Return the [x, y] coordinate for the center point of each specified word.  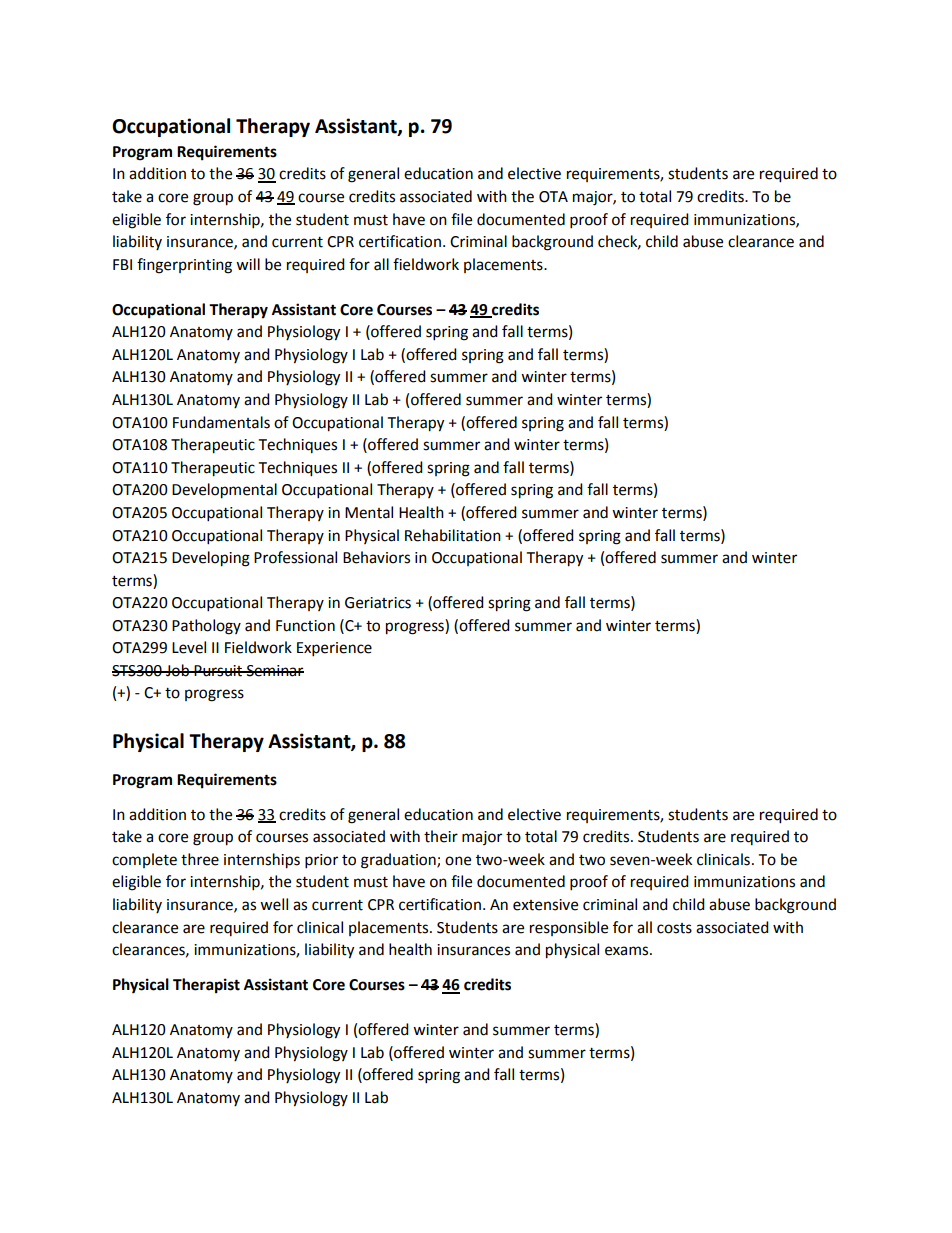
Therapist [206, 986]
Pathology [206, 627]
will [248, 264]
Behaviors [376, 557]
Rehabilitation [453, 535]
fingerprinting [184, 266]
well [274, 904]
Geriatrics [378, 603]
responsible [569, 928]
